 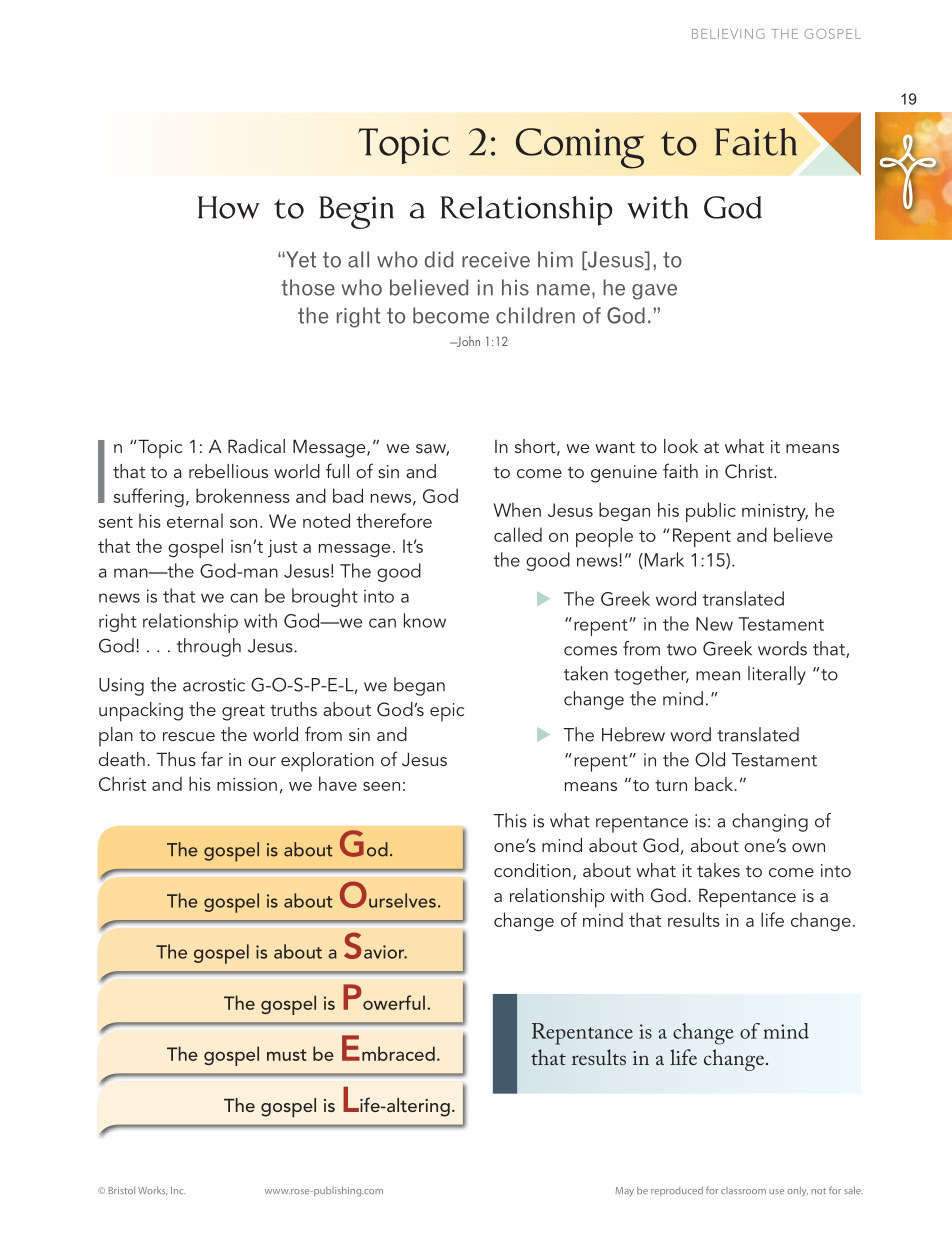 I want to click on epic, so click(x=447, y=712).
